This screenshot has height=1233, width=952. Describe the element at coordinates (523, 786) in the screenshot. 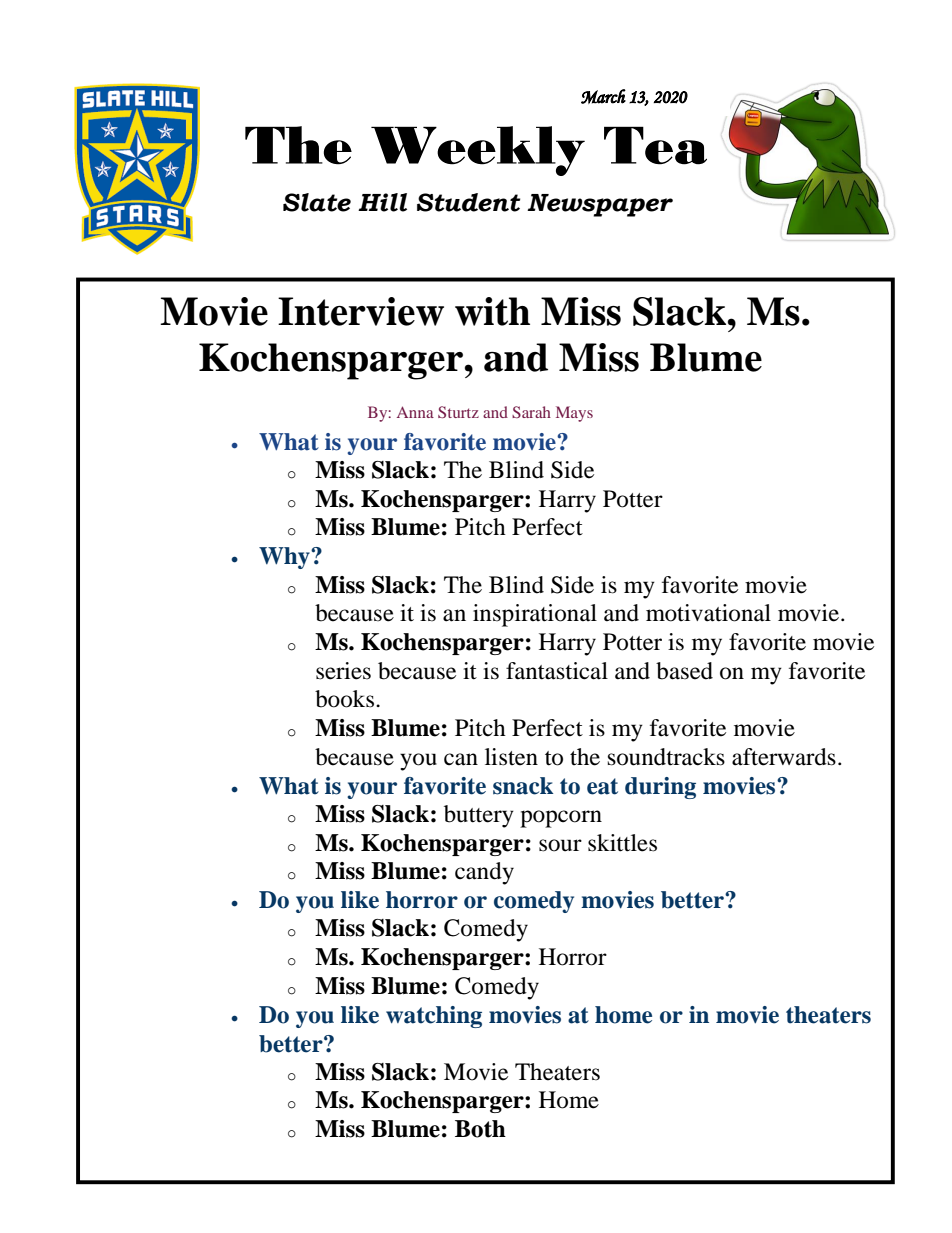

I see `snack` at that location.
